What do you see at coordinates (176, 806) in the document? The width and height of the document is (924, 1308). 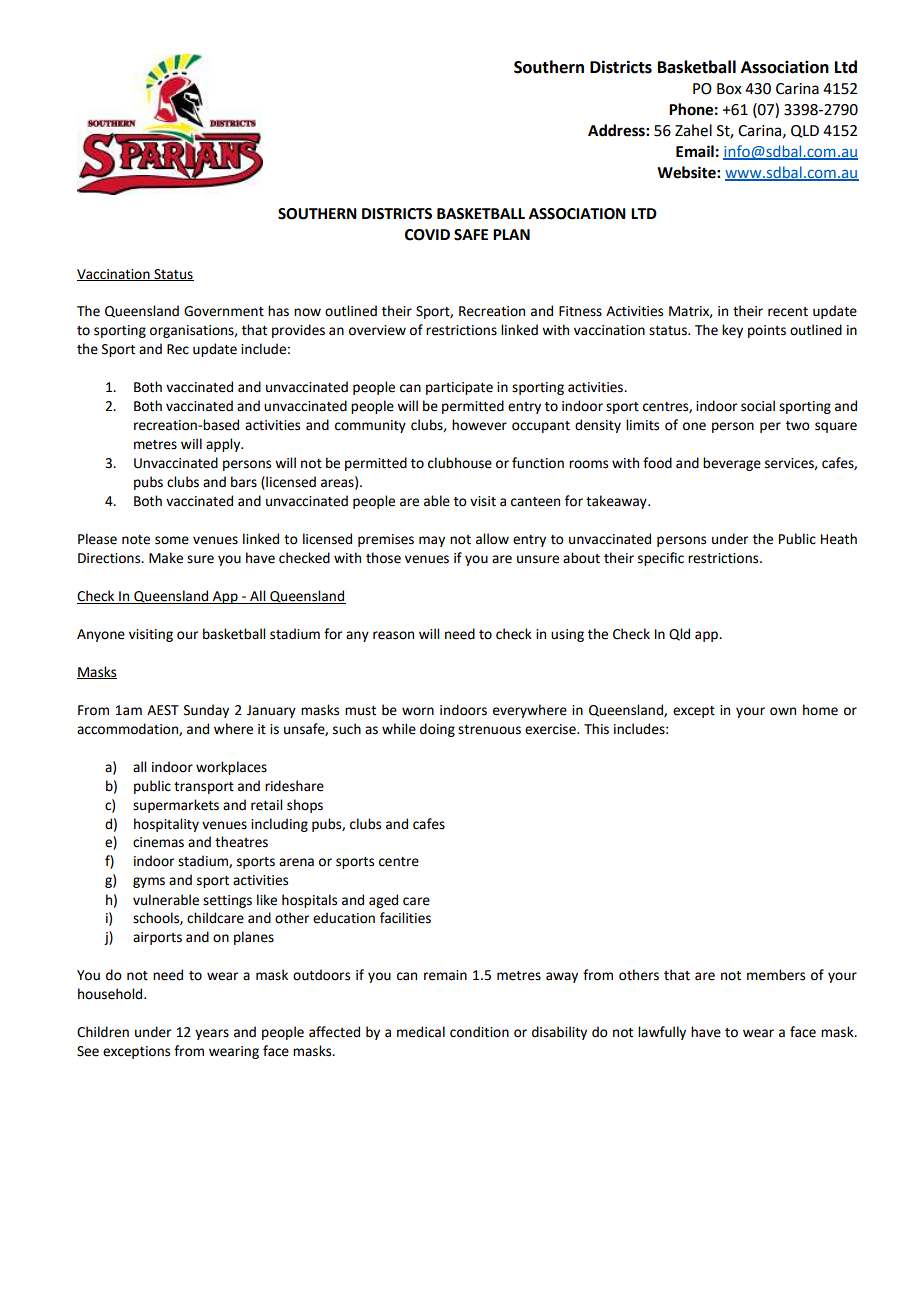 I see `supermarkets` at bounding box center [176, 806].
